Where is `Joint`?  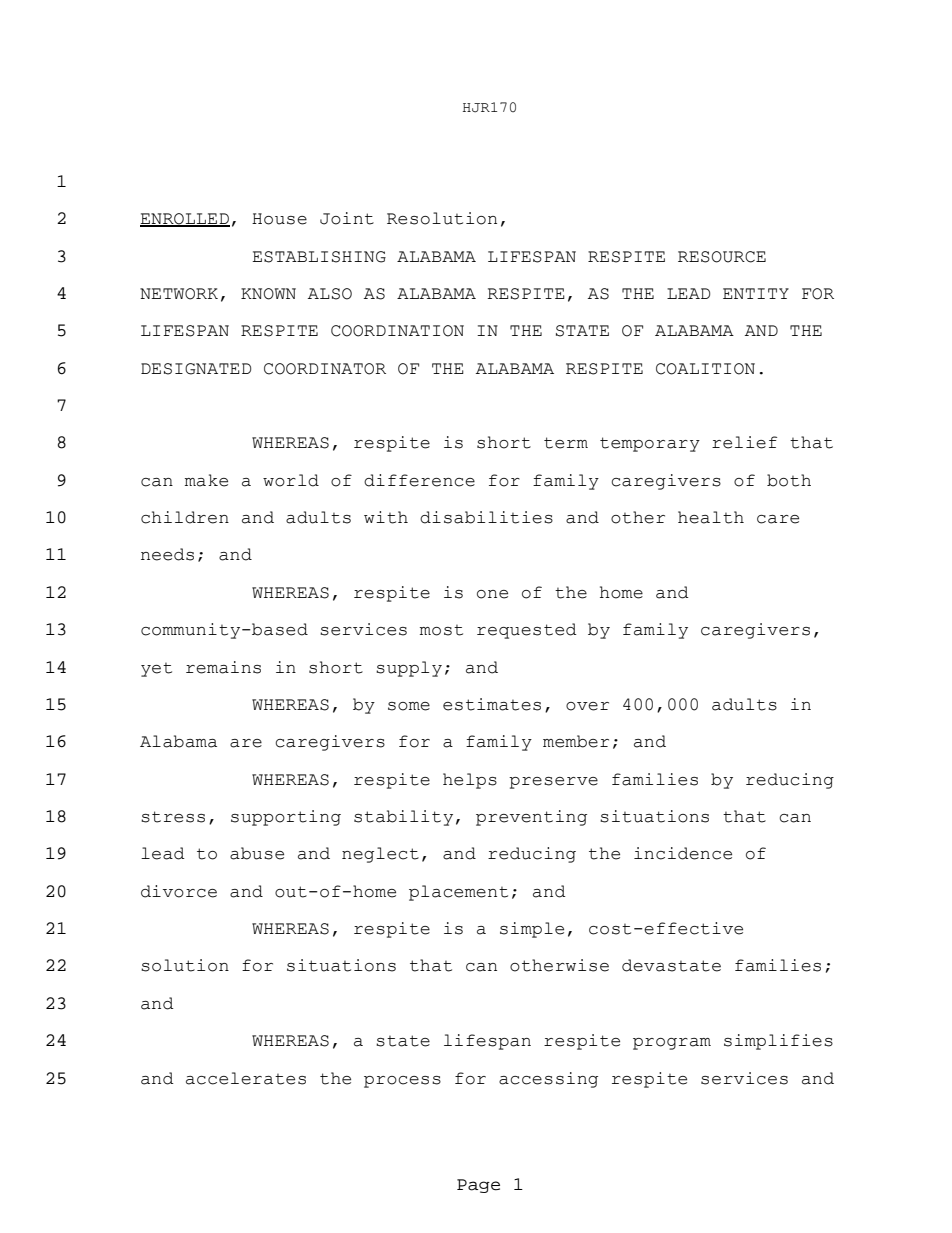
Joint is located at coordinates (347, 218).
